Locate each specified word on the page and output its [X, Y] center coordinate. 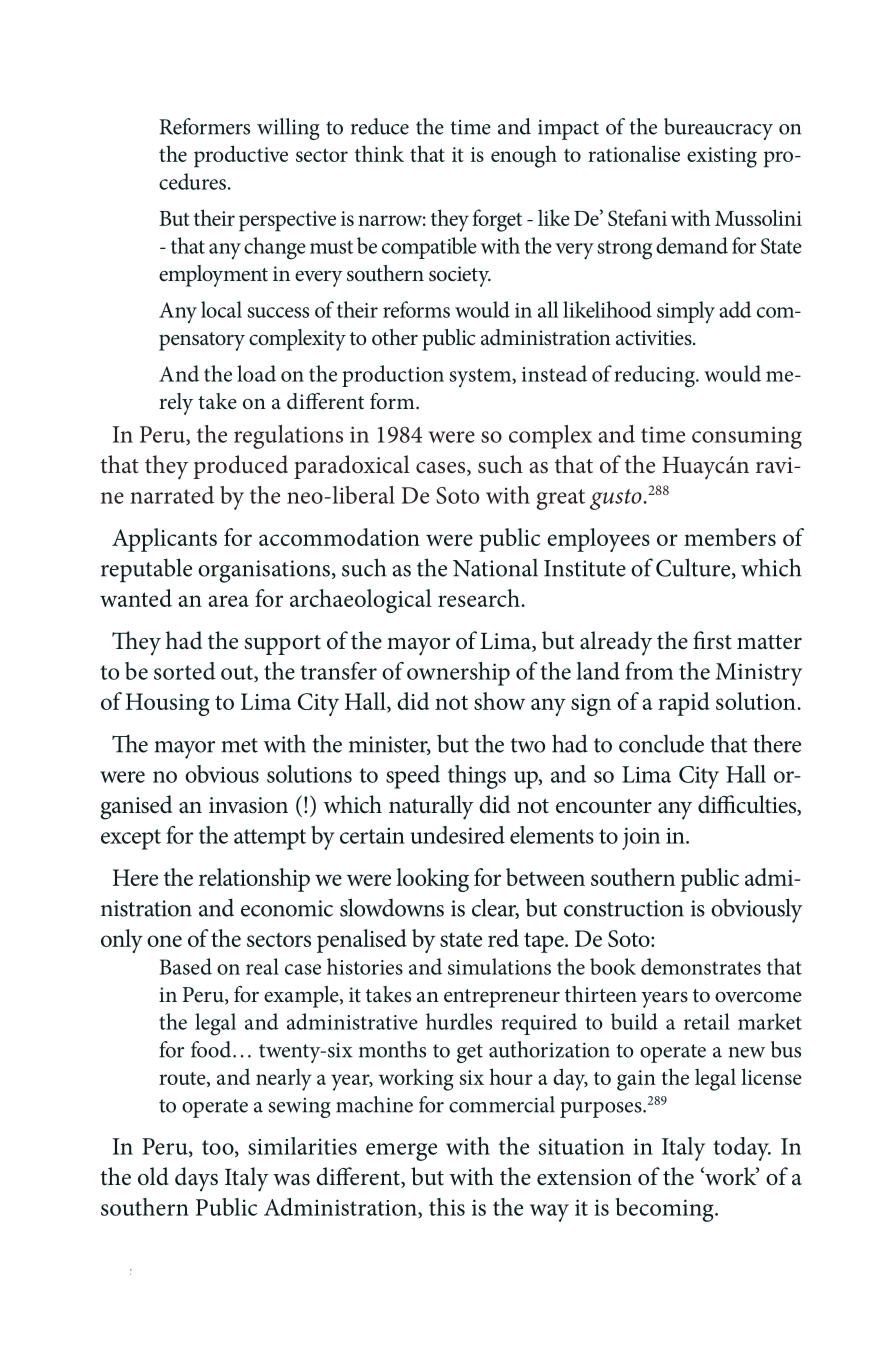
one [164, 941]
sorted [185, 671]
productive [241, 156]
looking [432, 880]
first [712, 640]
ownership [458, 674]
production [393, 376]
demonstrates [701, 966]
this [447, 1207]
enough [524, 156]
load [256, 373]
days [196, 1179]
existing [722, 157]
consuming [747, 437]
